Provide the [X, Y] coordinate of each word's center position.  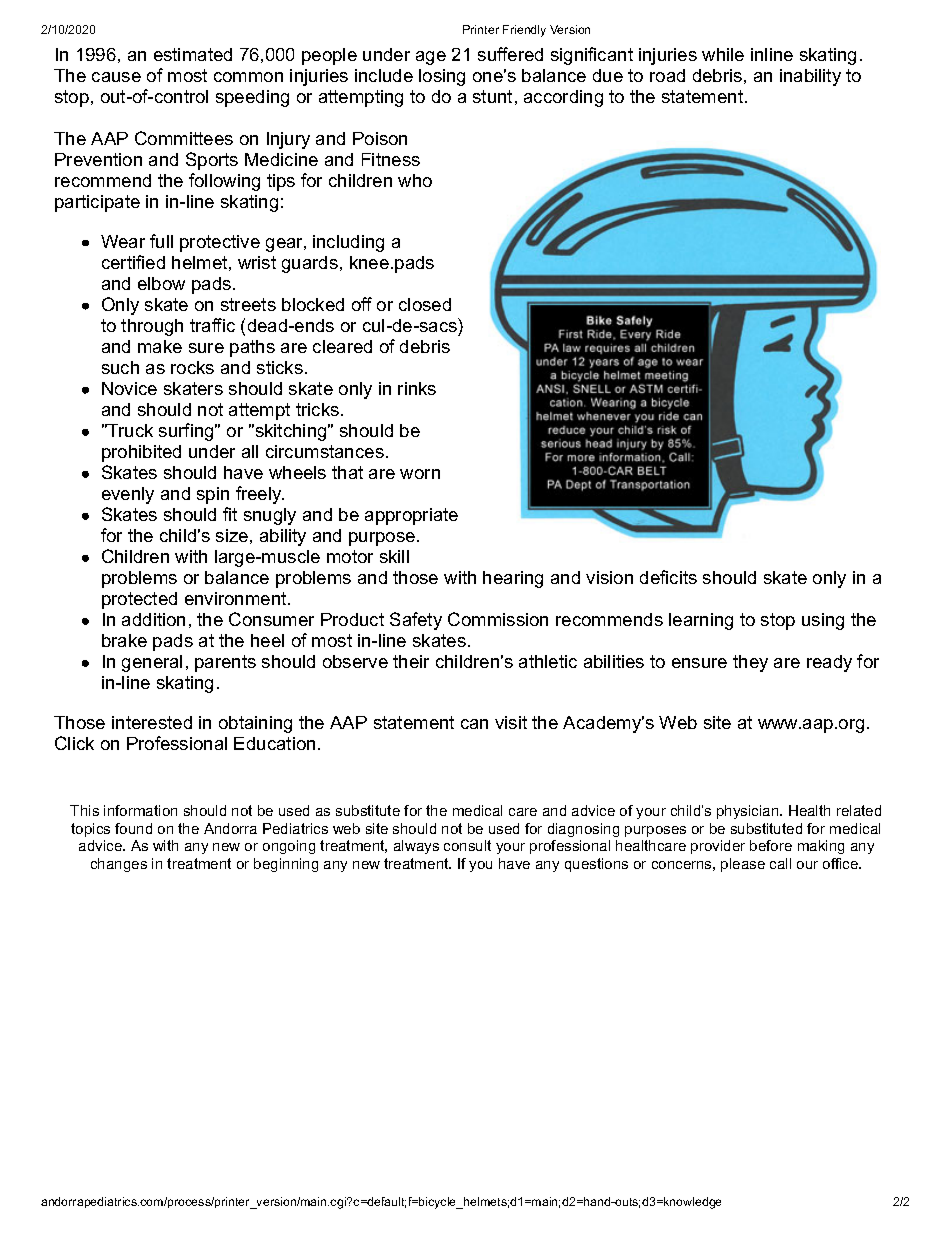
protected [139, 600]
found [133, 828]
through [152, 327]
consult [467, 845]
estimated [193, 54]
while [723, 54]
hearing [513, 579]
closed [425, 304]
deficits [668, 577]
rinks [417, 388]
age [431, 58]
